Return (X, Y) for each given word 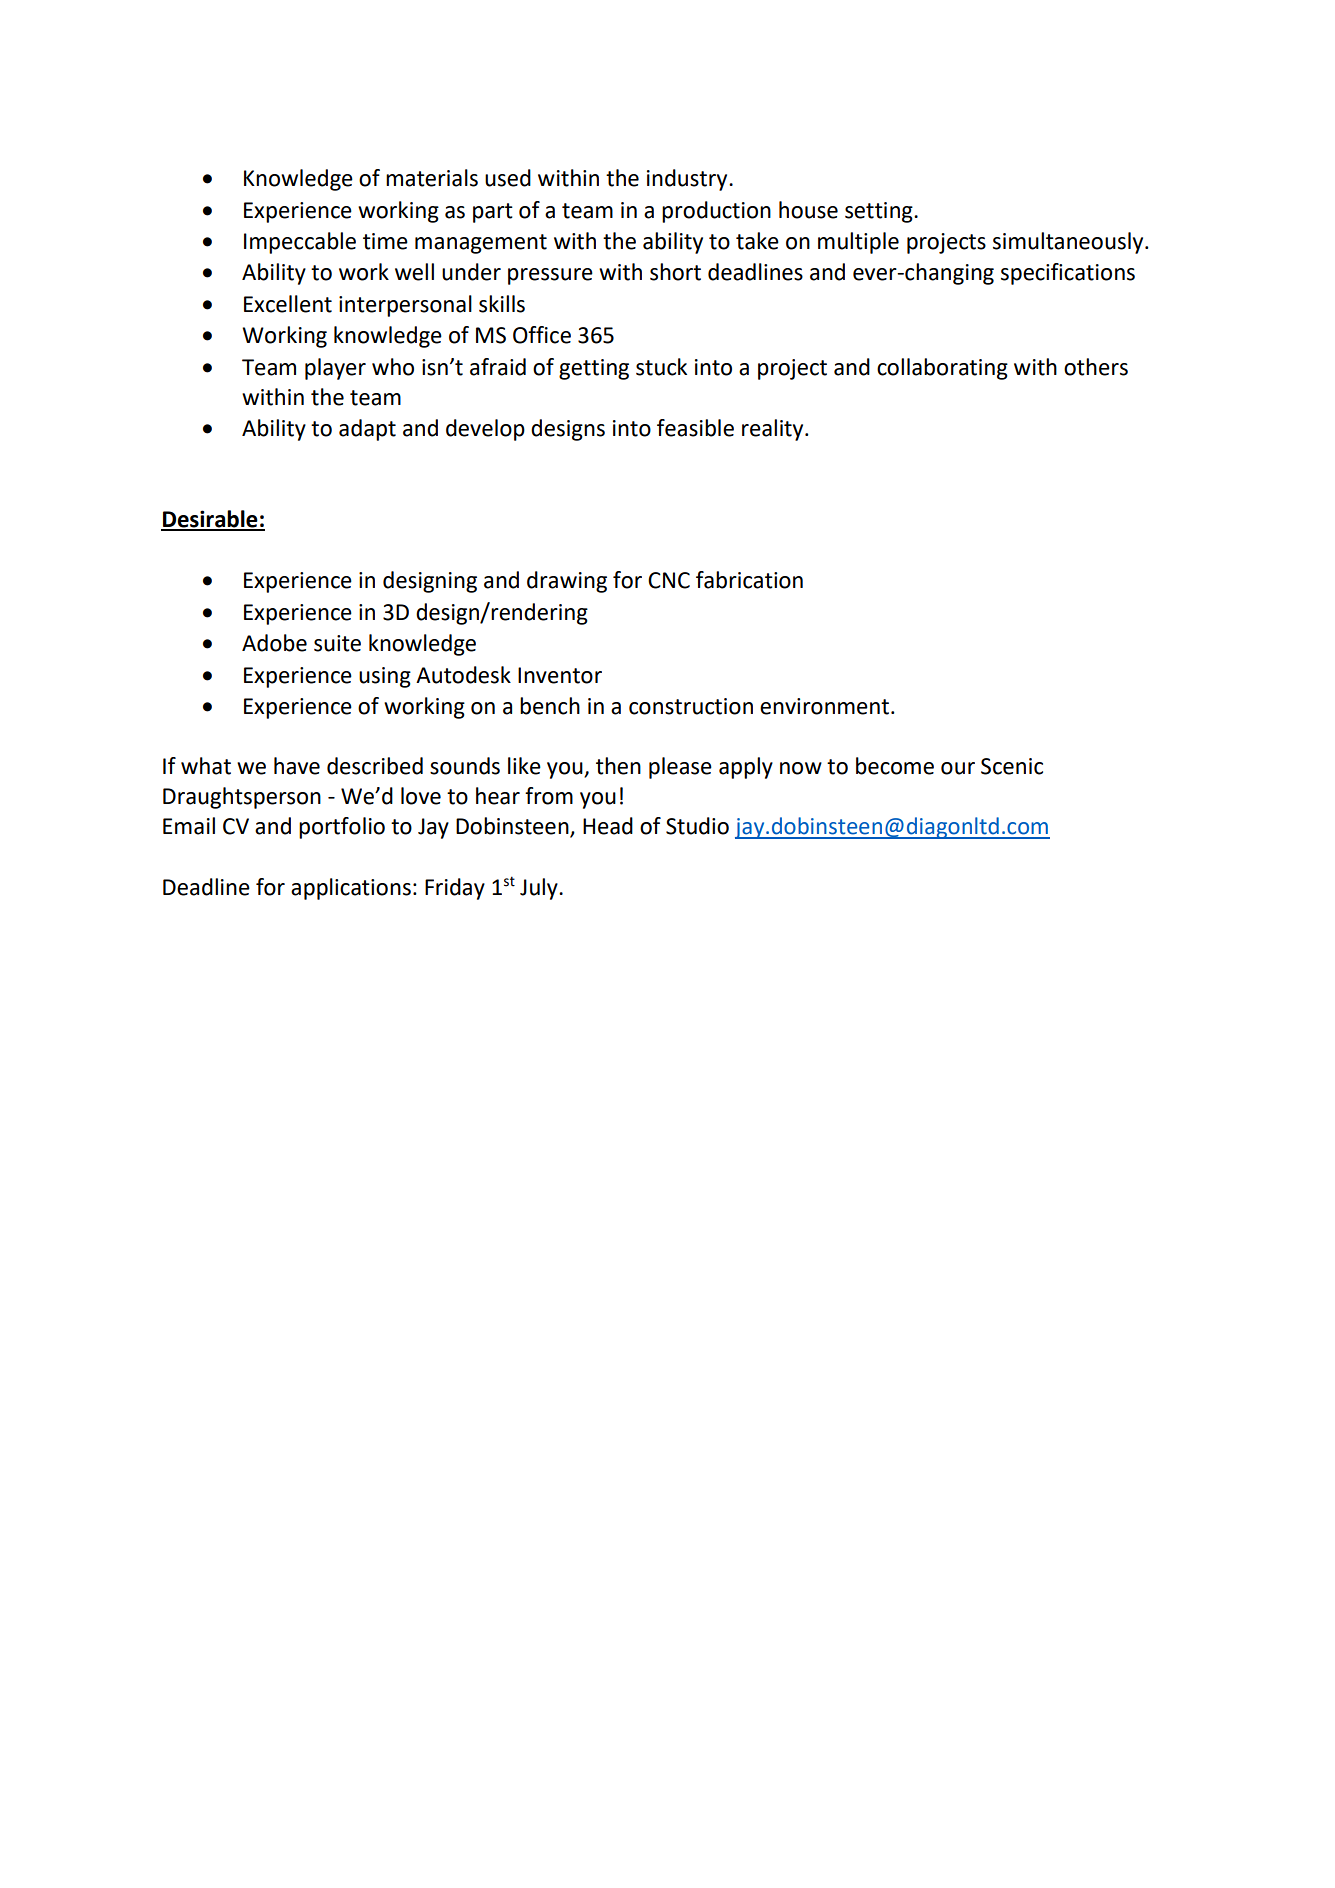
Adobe (274, 643)
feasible (695, 428)
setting (880, 212)
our (958, 768)
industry (688, 180)
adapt (367, 430)
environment (826, 706)
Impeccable (300, 243)
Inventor (560, 675)
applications (351, 889)
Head (608, 826)
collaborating (942, 369)
